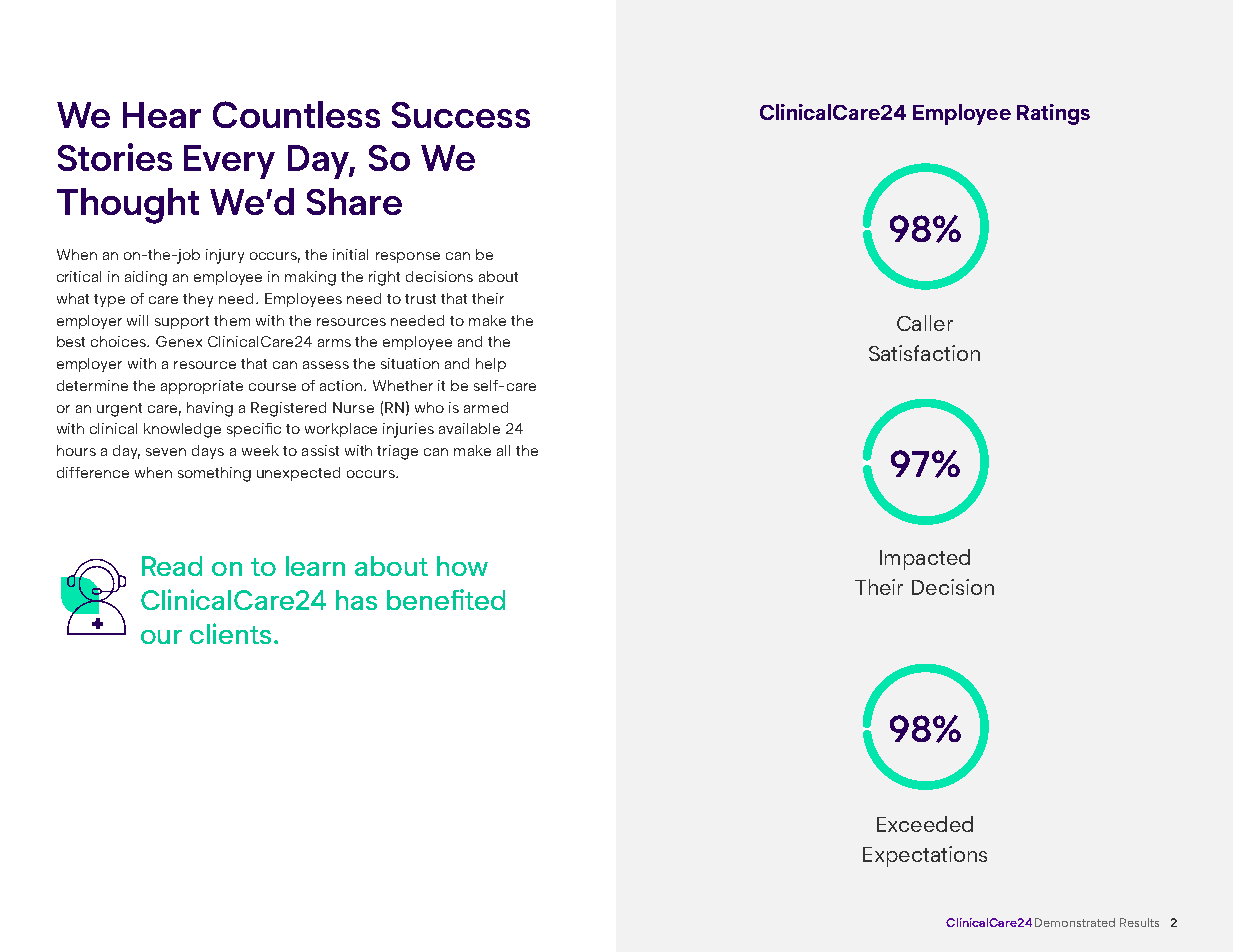 The image size is (1233, 952). I want to click on Impacted, so click(925, 559).
